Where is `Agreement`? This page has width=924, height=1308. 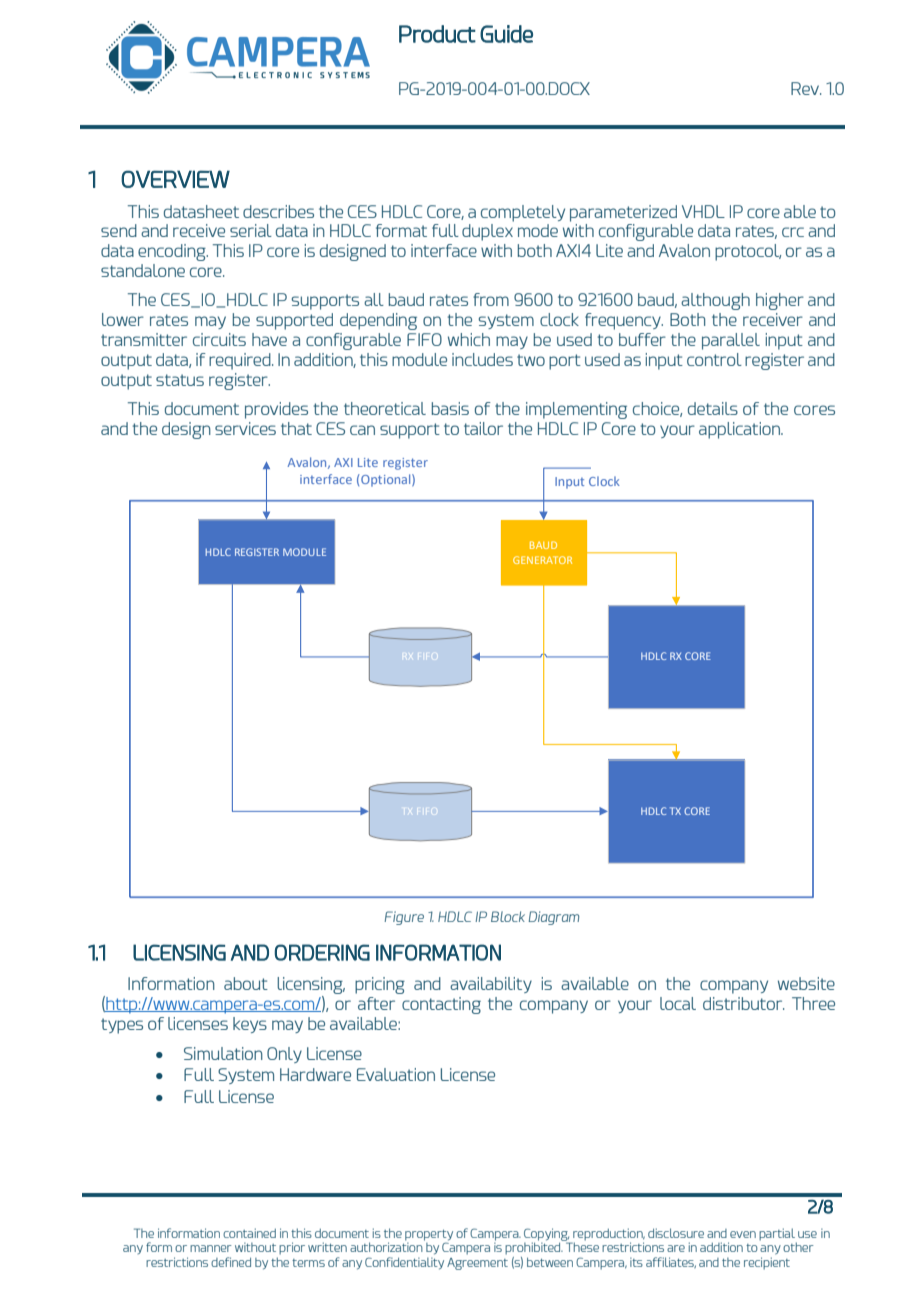 Agreement is located at coordinates (477, 1264).
